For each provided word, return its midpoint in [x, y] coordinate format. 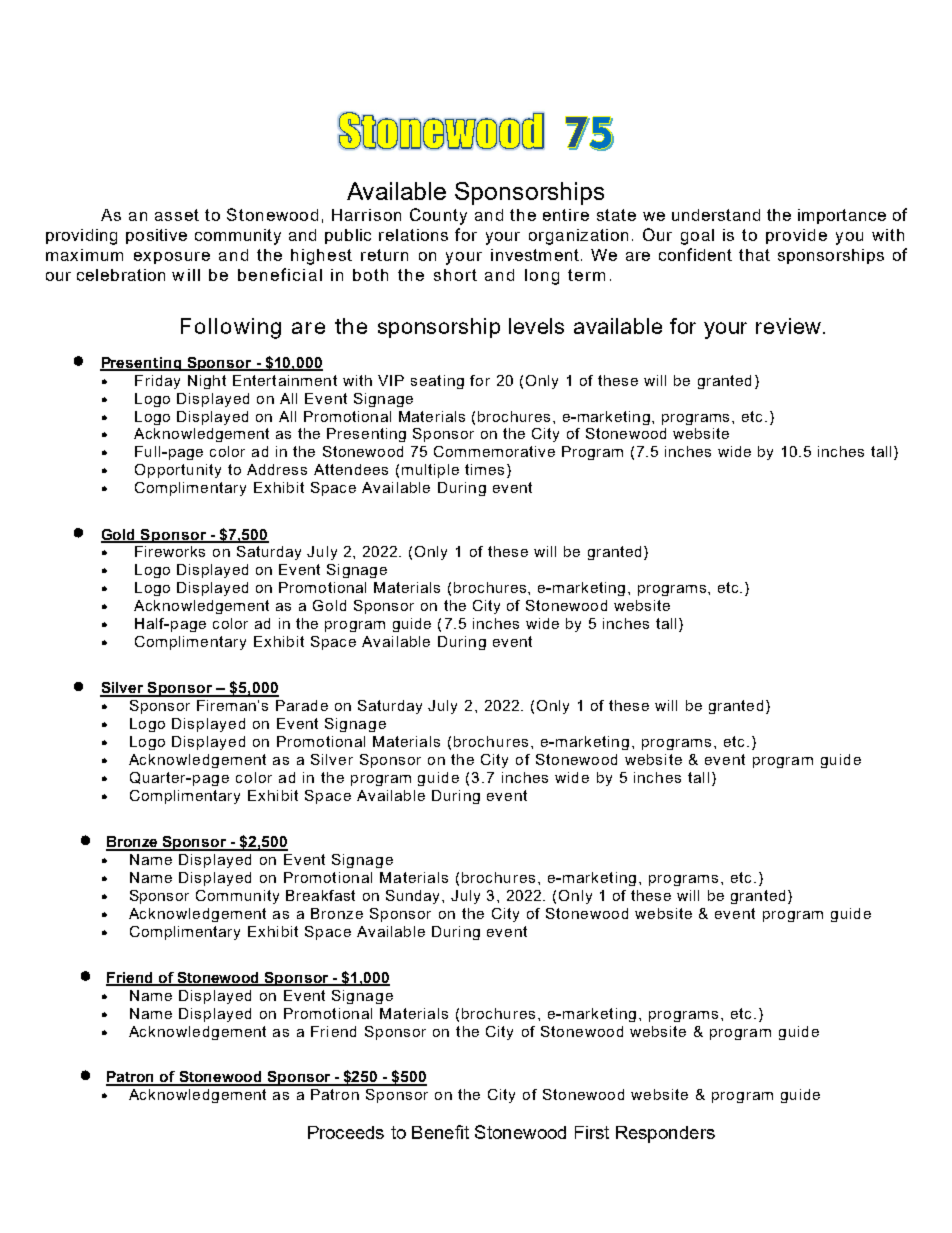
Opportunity [178, 471]
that [754, 255]
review [790, 326]
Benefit [440, 1132]
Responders [665, 1134]
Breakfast [320, 895]
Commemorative [494, 451]
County [438, 216]
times [484, 469]
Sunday [414, 897]
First [592, 1132]
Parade [302, 705]
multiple [430, 471]
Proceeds [346, 1132]
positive [156, 236]
